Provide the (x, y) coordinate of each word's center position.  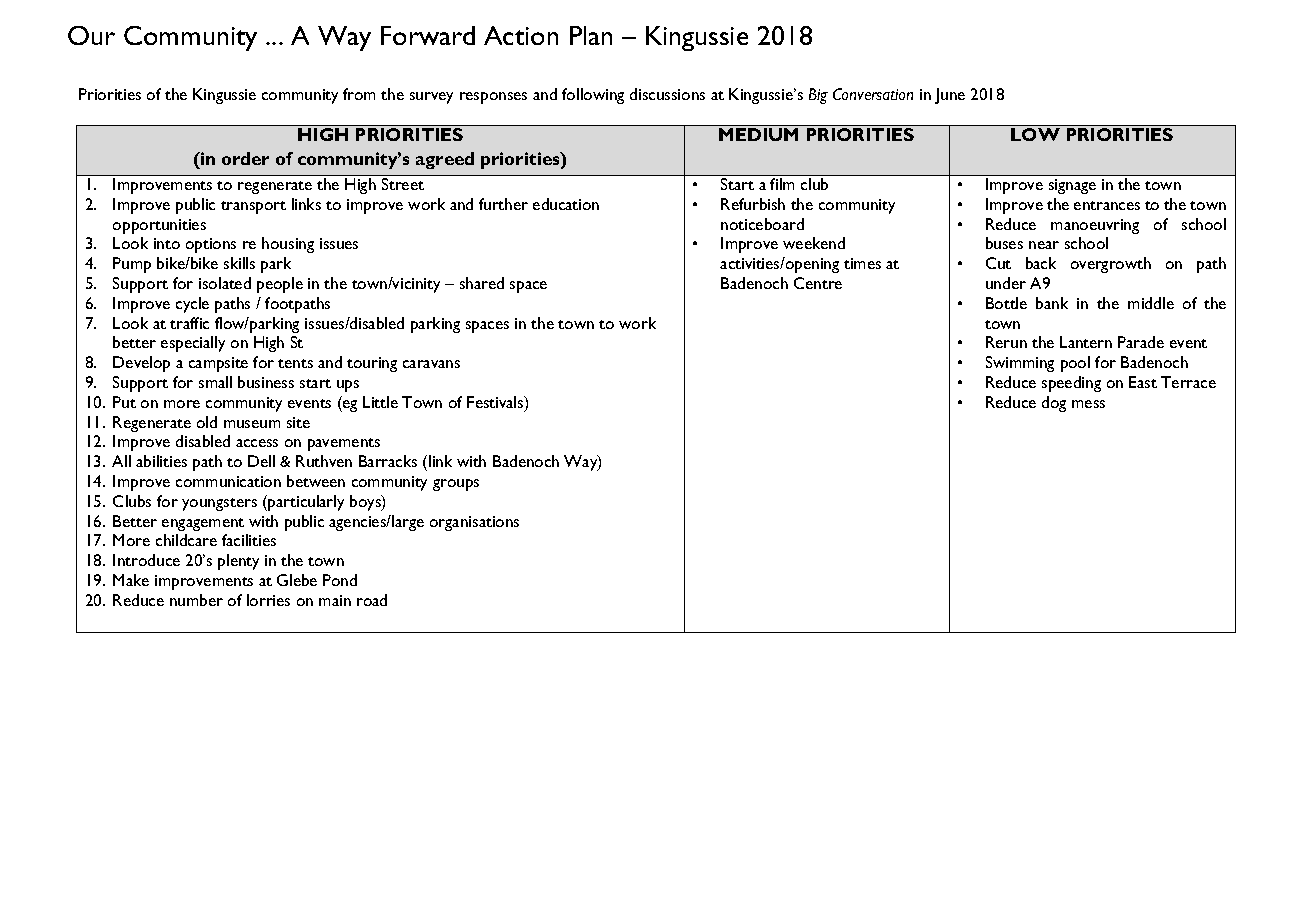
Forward (428, 35)
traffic (189, 323)
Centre (818, 283)
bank (1052, 303)
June (950, 96)
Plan (591, 35)
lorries (268, 600)
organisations (474, 523)
